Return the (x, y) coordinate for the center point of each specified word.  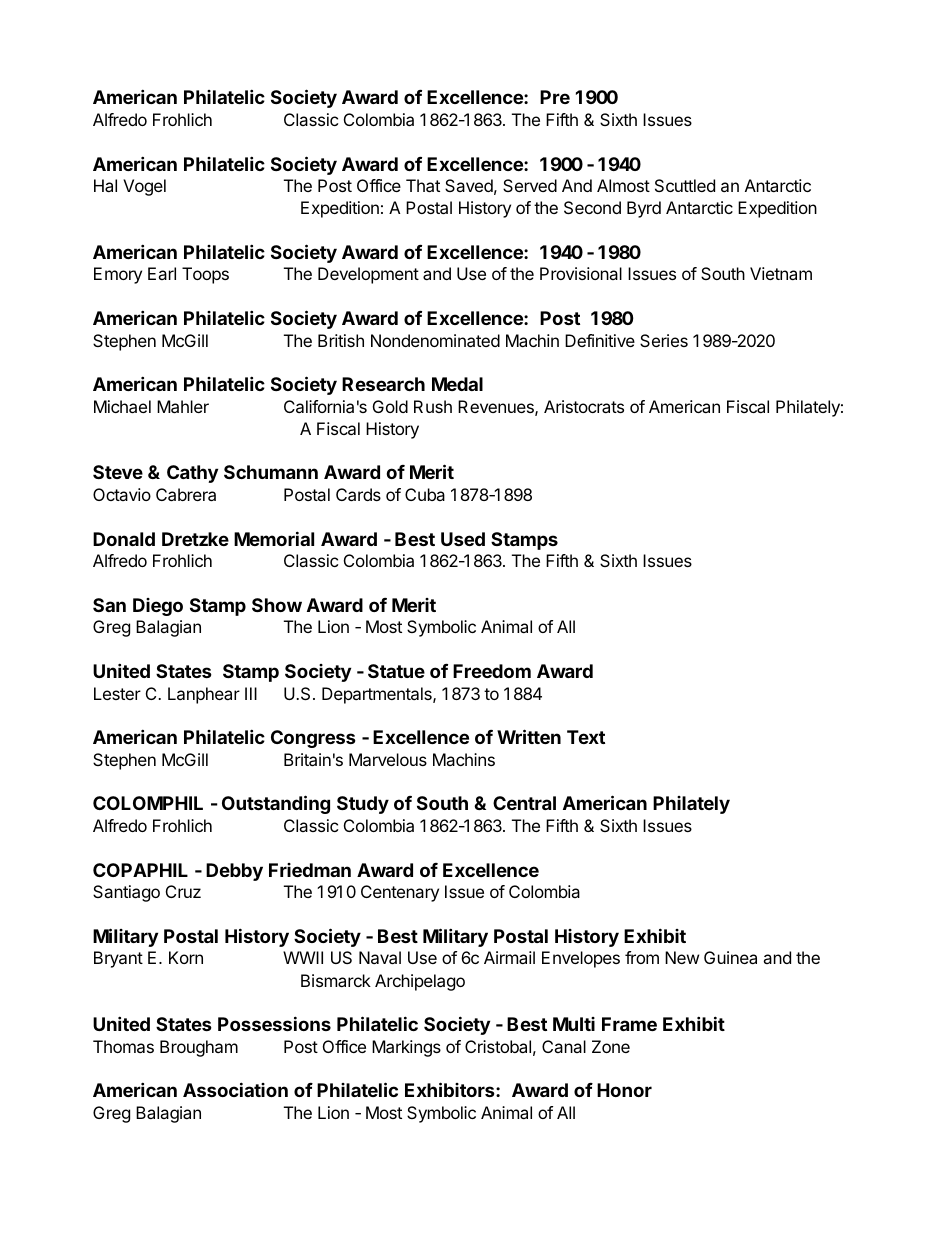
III (251, 693)
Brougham (199, 1048)
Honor (624, 1090)
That (423, 185)
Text (586, 737)
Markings (406, 1048)
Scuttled (685, 185)
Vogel (144, 187)
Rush (433, 406)
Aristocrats (584, 406)
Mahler (183, 406)
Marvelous (388, 759)
